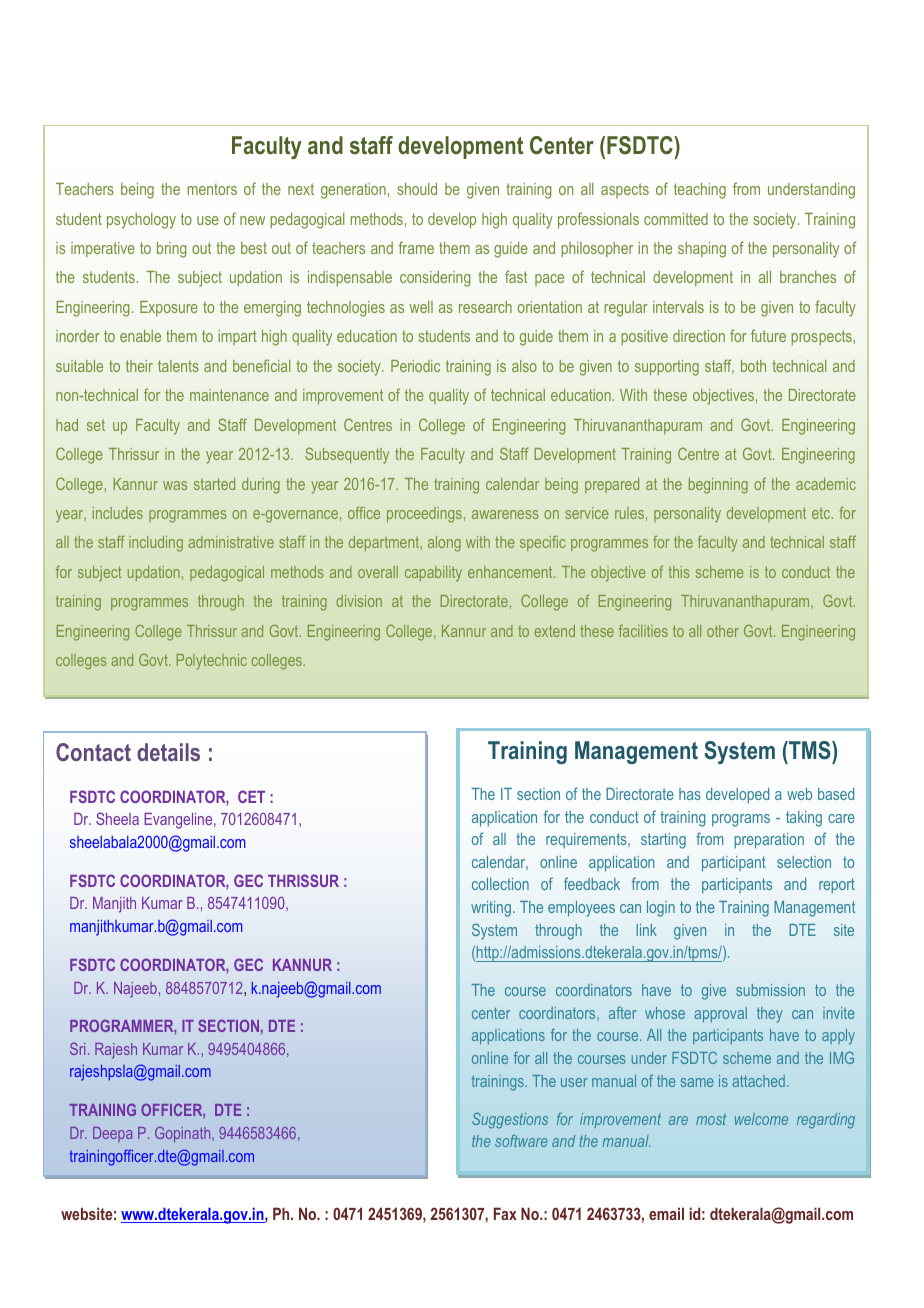  I want to click on beginning, so click(718, 486).
